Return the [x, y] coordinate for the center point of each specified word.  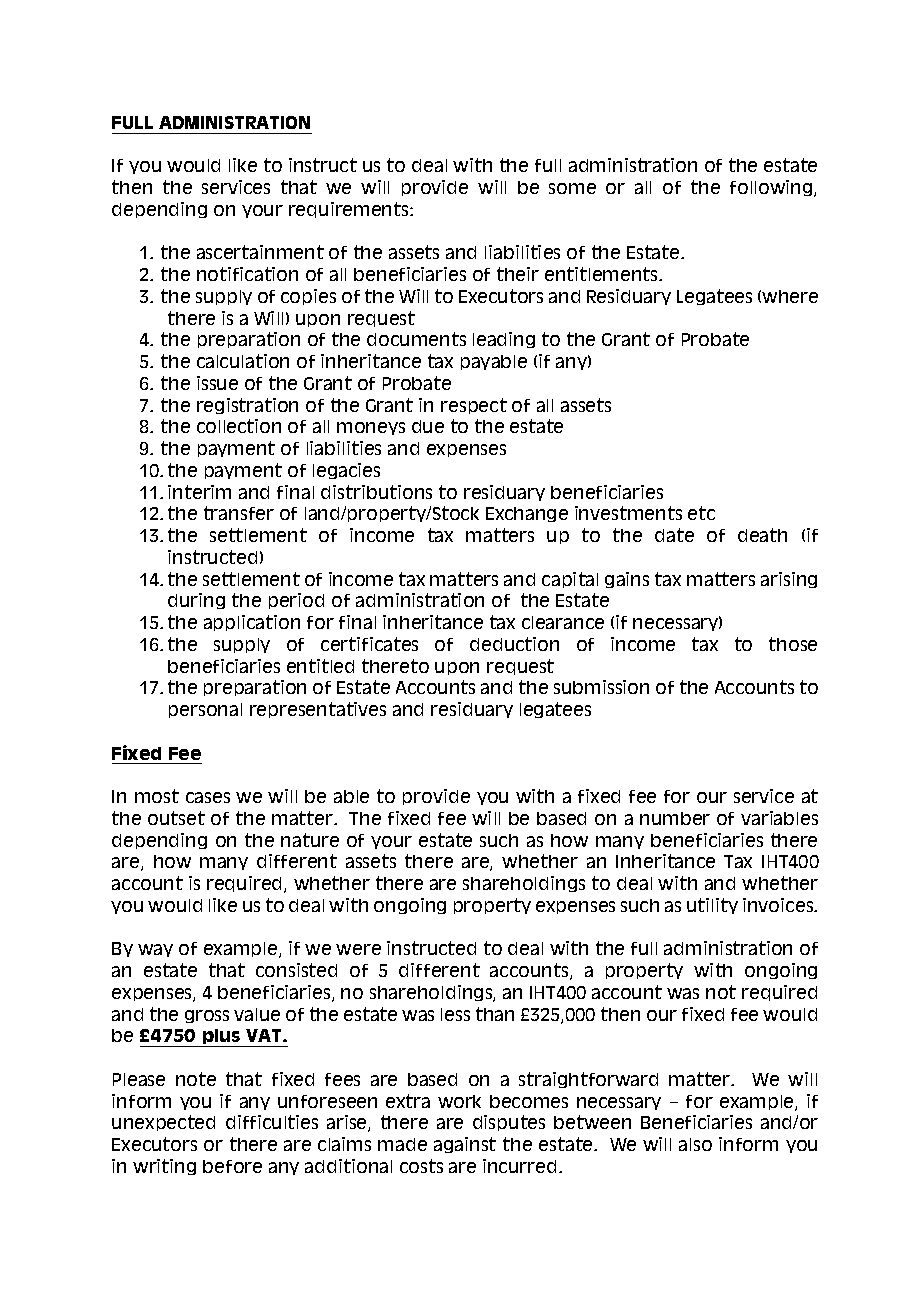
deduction [514, 644]
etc [701, 513]
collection [239, 426]
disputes [509, 1123]
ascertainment [260, 252]
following [772, 188]
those [793, 644]
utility [712, 906]
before [232, 1166]
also [695, 1144]
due [428, 426]
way [155, 950]
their [518, 274]
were [358, 949]
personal [205, 710]
